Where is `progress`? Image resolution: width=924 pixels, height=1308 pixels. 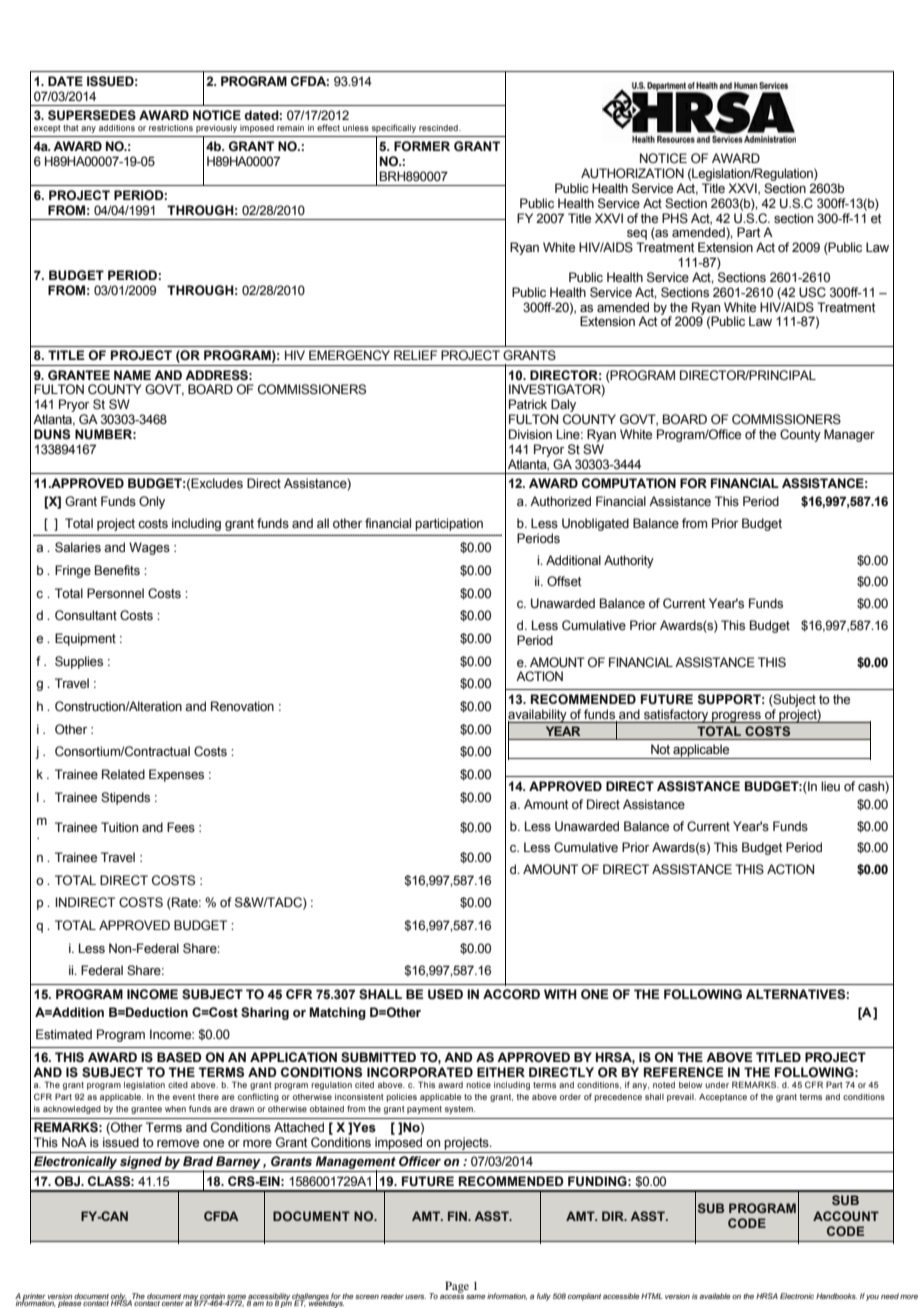 progress is located at coordinates (736, 717).
